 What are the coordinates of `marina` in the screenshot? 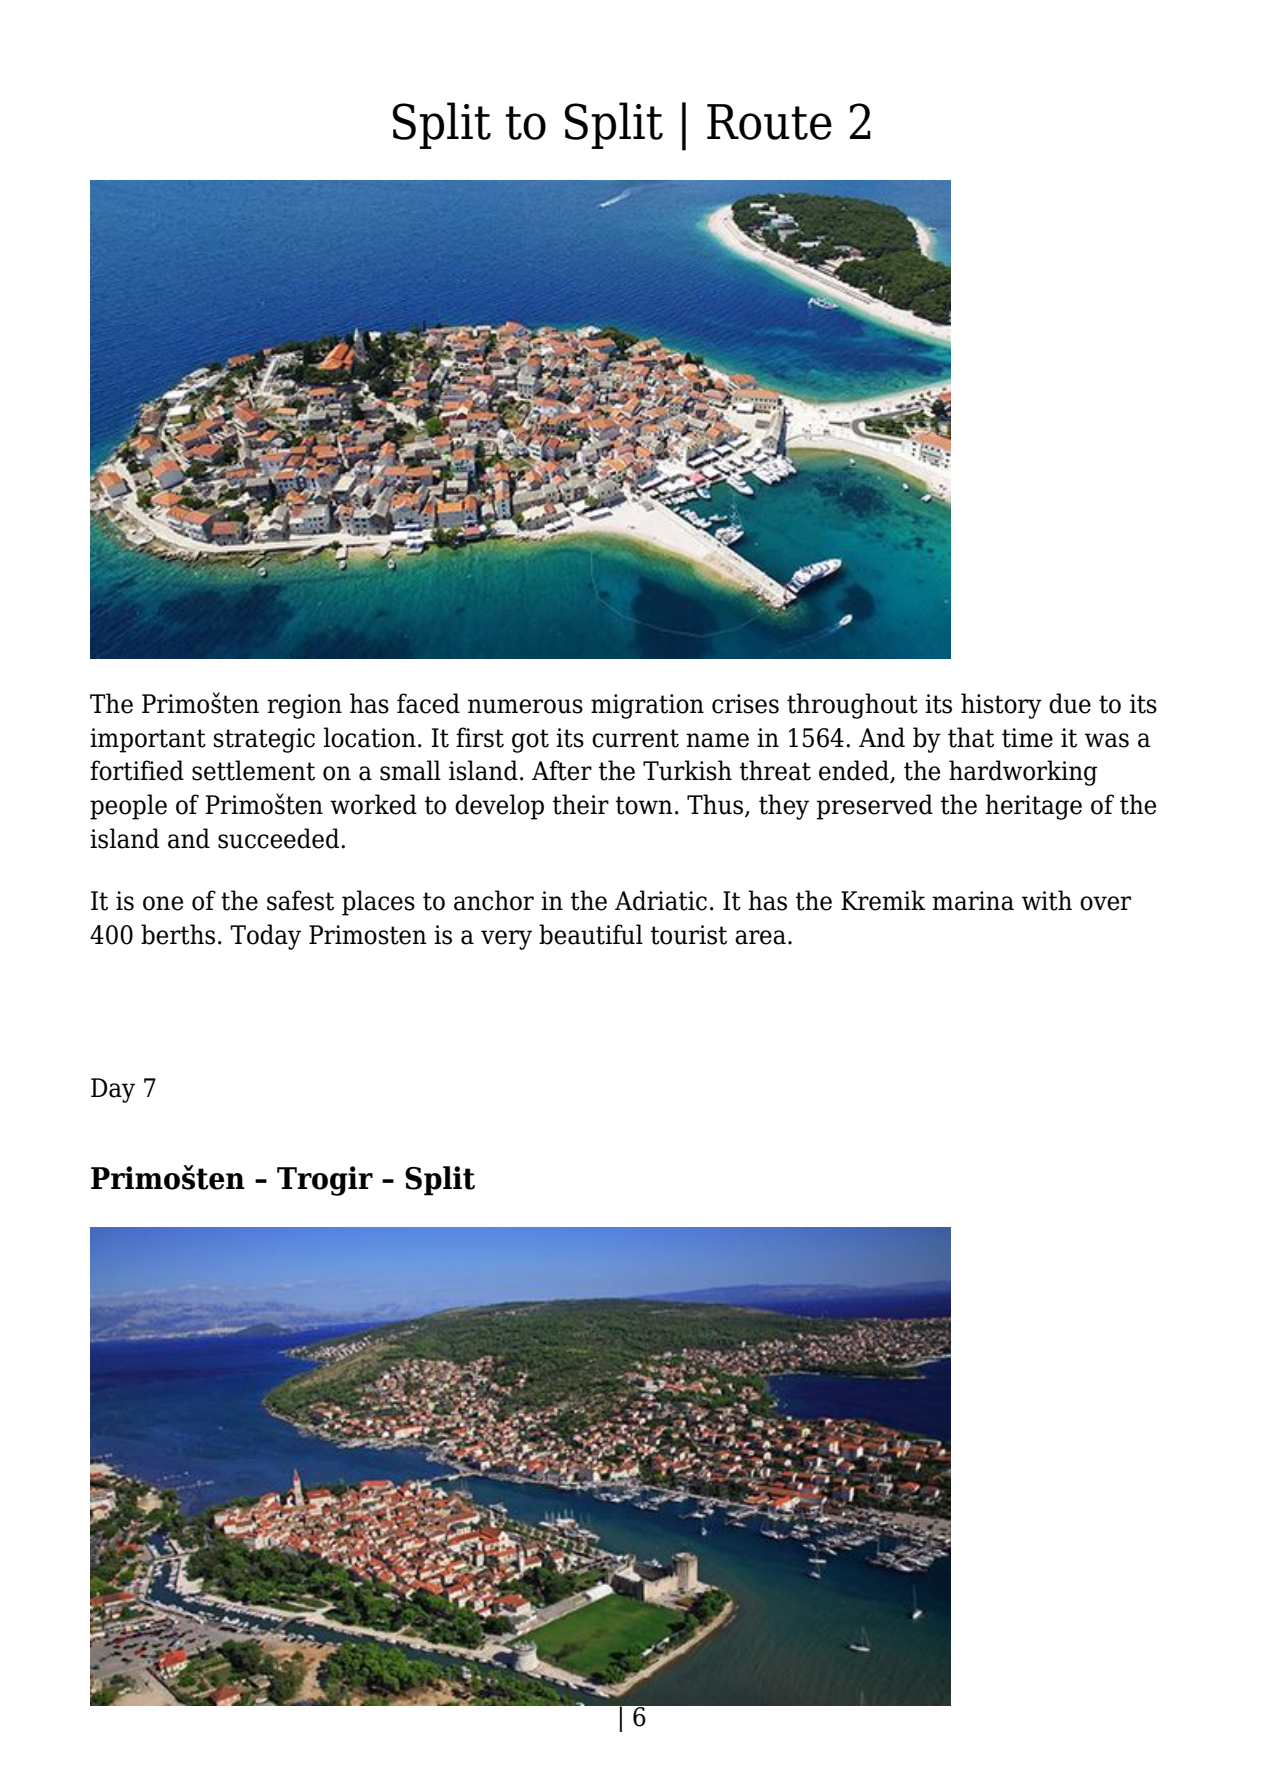 It's located at (973, 901).
